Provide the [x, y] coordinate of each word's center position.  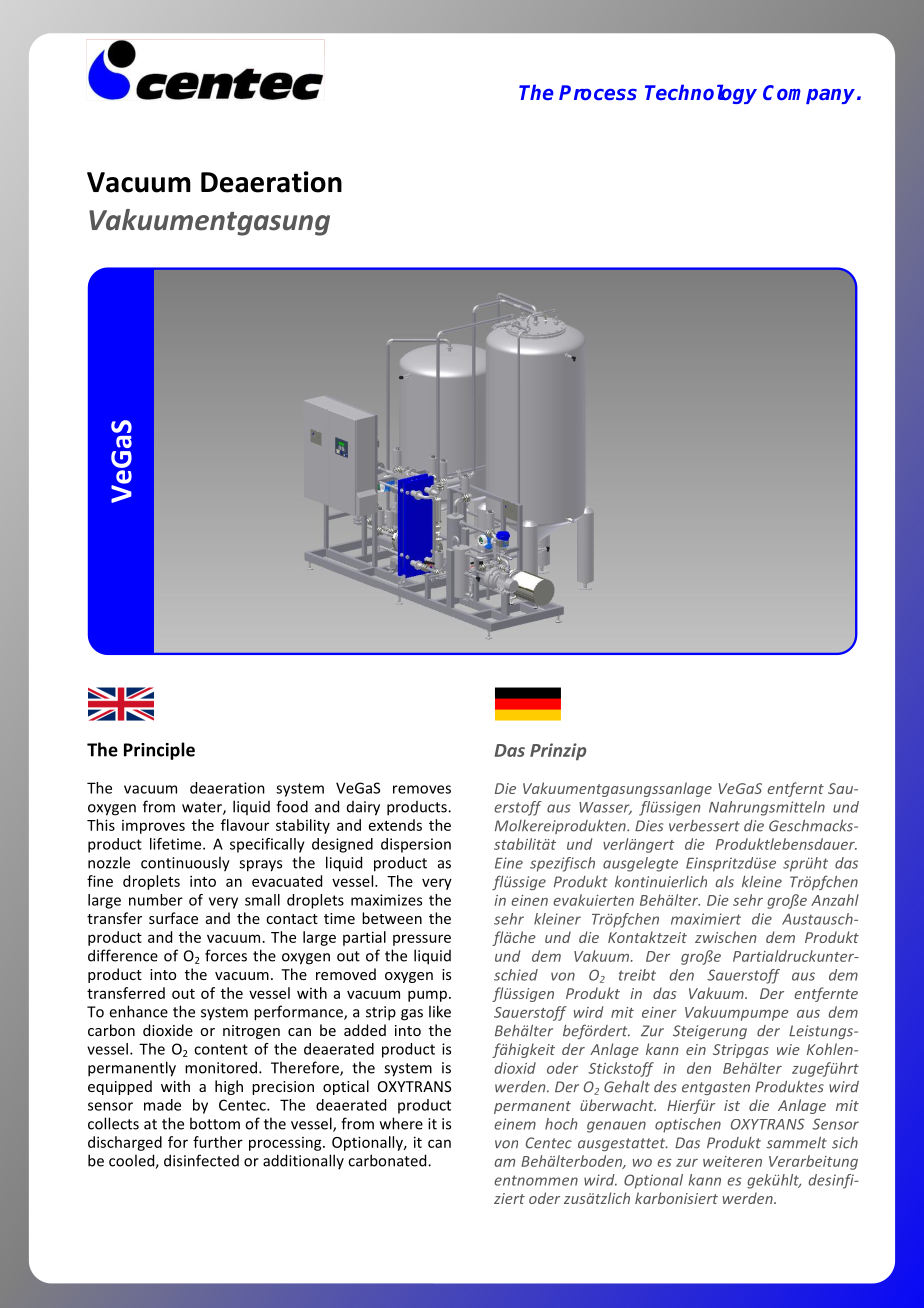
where [401, 1123]
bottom [215, 1123]
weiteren [732, 1161]
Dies [649, 826]
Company [810, 94]
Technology [701, 94]
